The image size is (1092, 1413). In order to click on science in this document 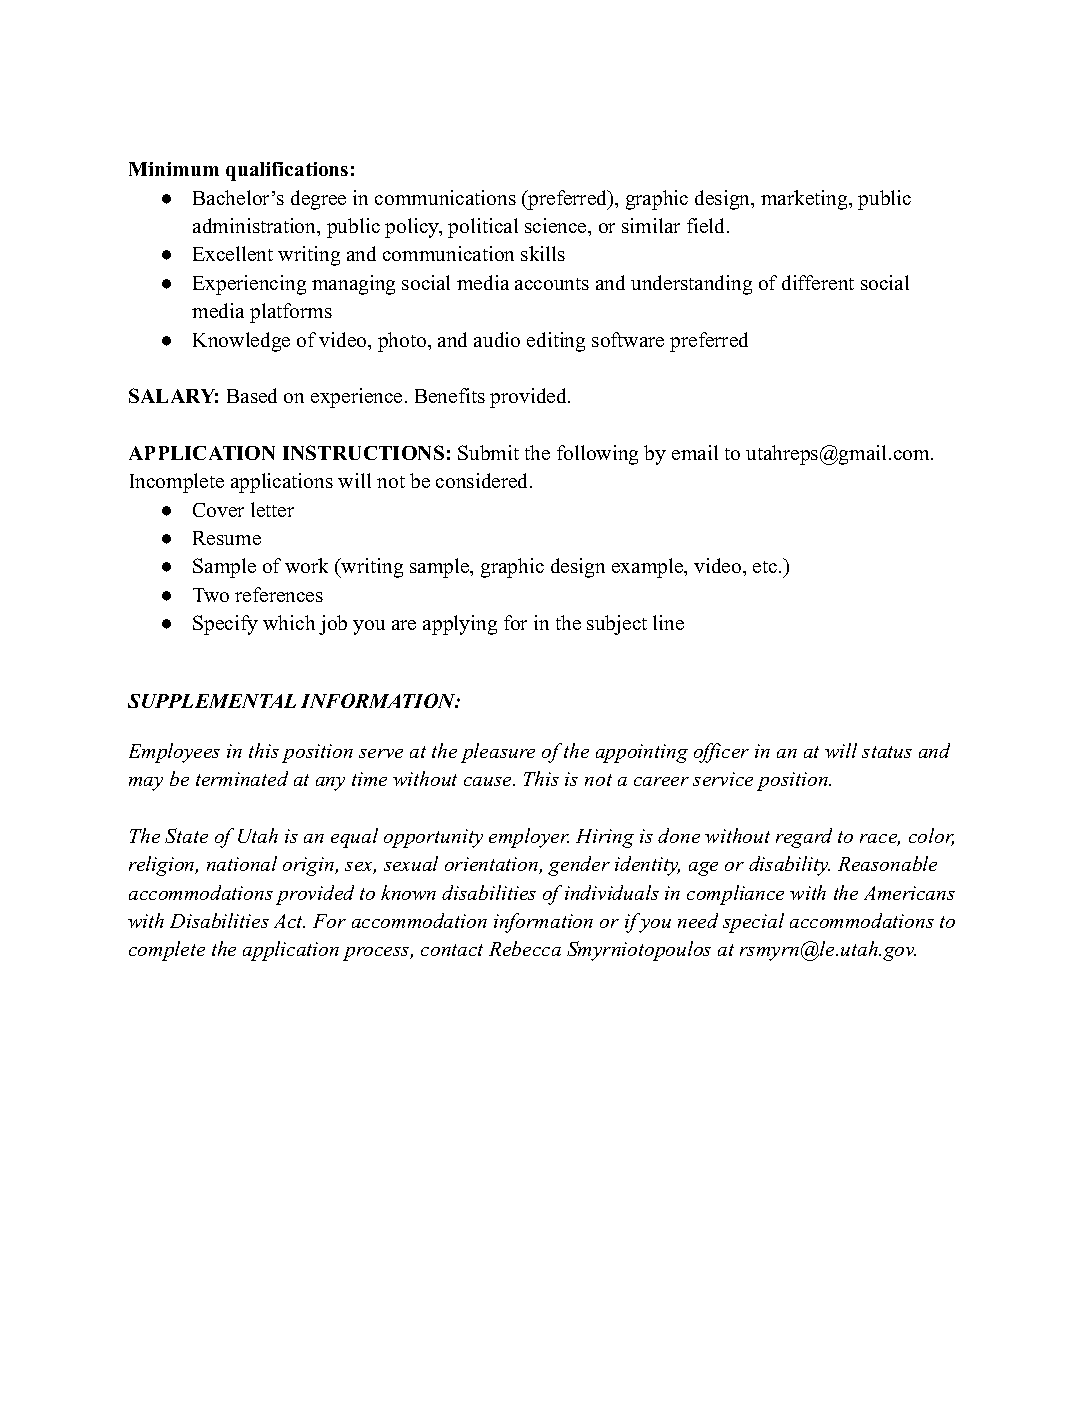, I will do `click(557, 225)`.
